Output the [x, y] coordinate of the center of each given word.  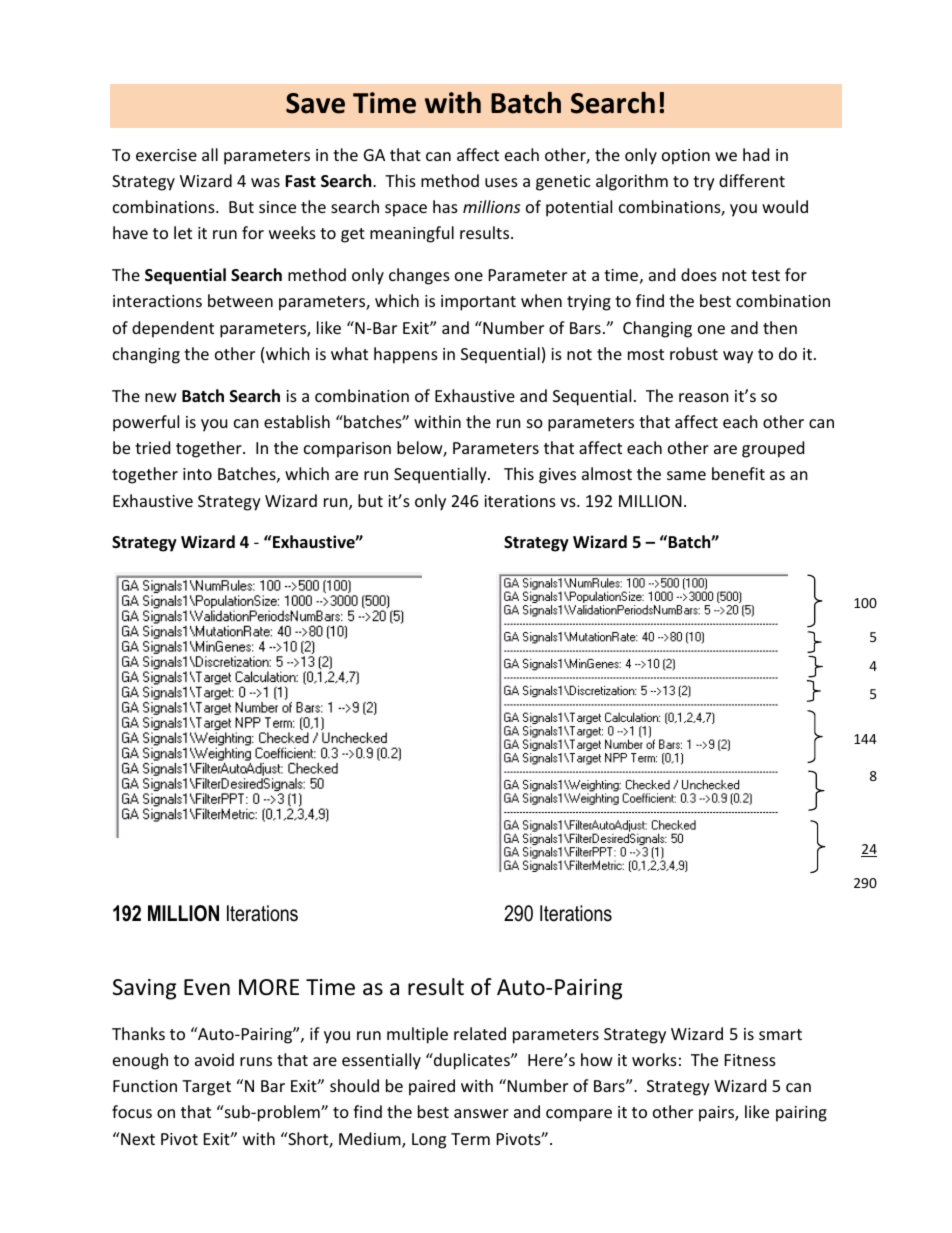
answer [481, 1113]
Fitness [750, 1060]
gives [557, 476]
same [686, 475]
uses [501, 182]
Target [206, 1088]
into [197, 474]
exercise [166, 155]
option [686, 157]
